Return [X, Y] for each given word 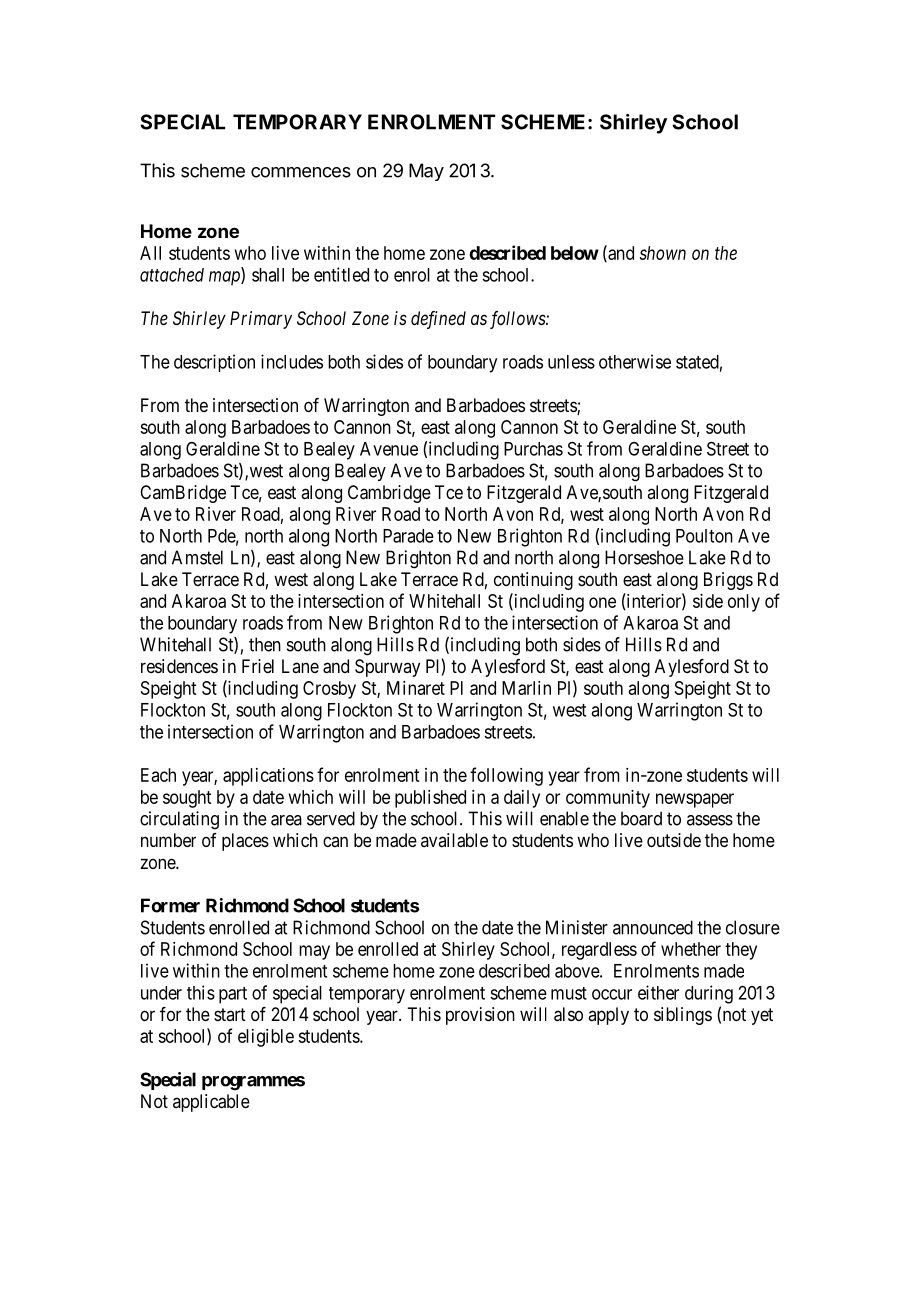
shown [663, 253]
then [265, 644]
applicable [211, 1103]
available [454, 840]
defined [438, 320]
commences [301, 172]
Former [170, 905]
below [575, 253]
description [214, 363]
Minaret [416, 688]
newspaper [695, 800]
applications [268, 777]
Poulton [704, 536]
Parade [408, 536]
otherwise [635, 361]
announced [653, 927]
